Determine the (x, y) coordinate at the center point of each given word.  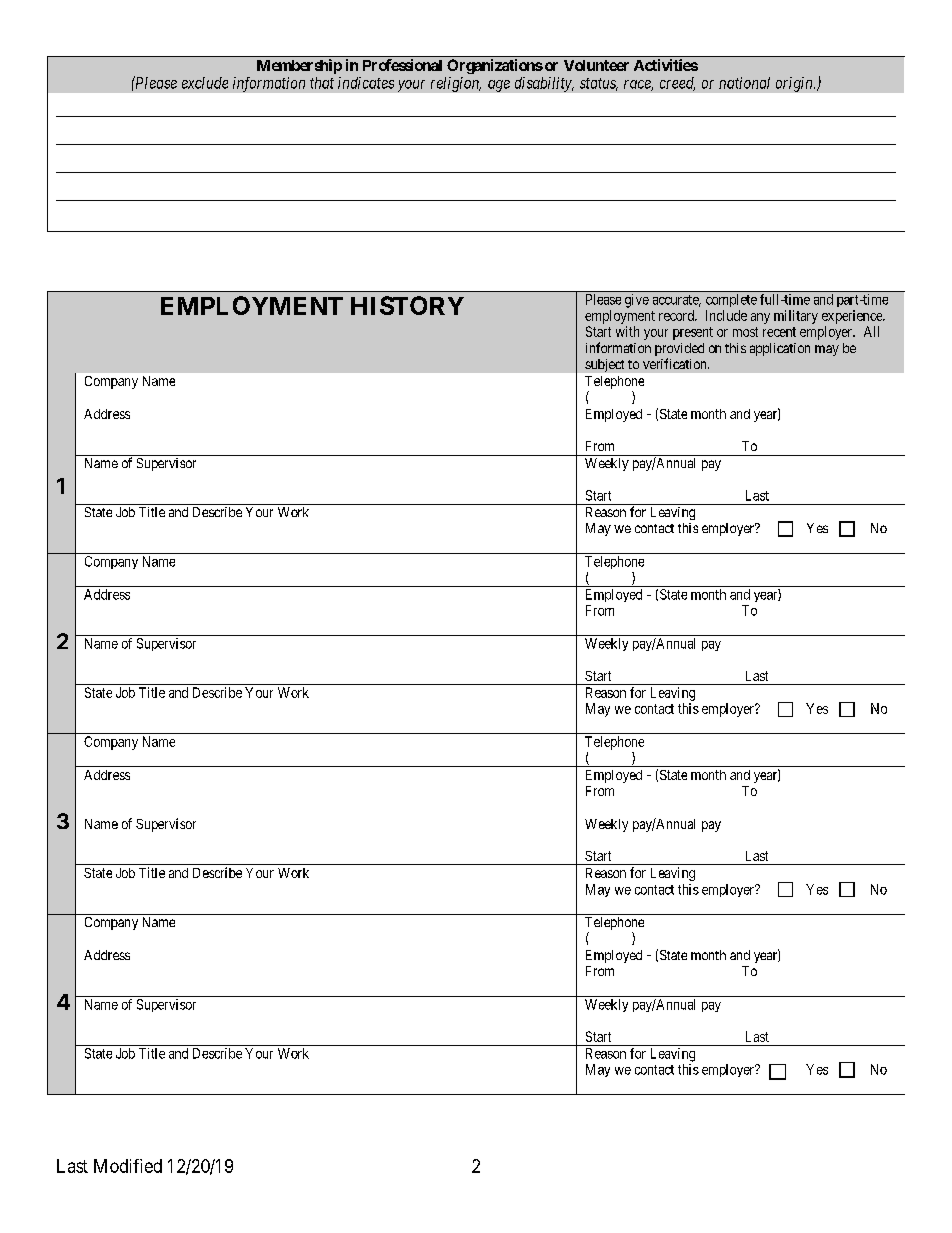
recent (779, 332)
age (499, 86)
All (871, 331)
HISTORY (407, 305)
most (745, 332)
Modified (128, 1166)
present (693, 333)
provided (679, 351)
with (627, 331)
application (780, 349)
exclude (205, 83)
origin (795, 84)
